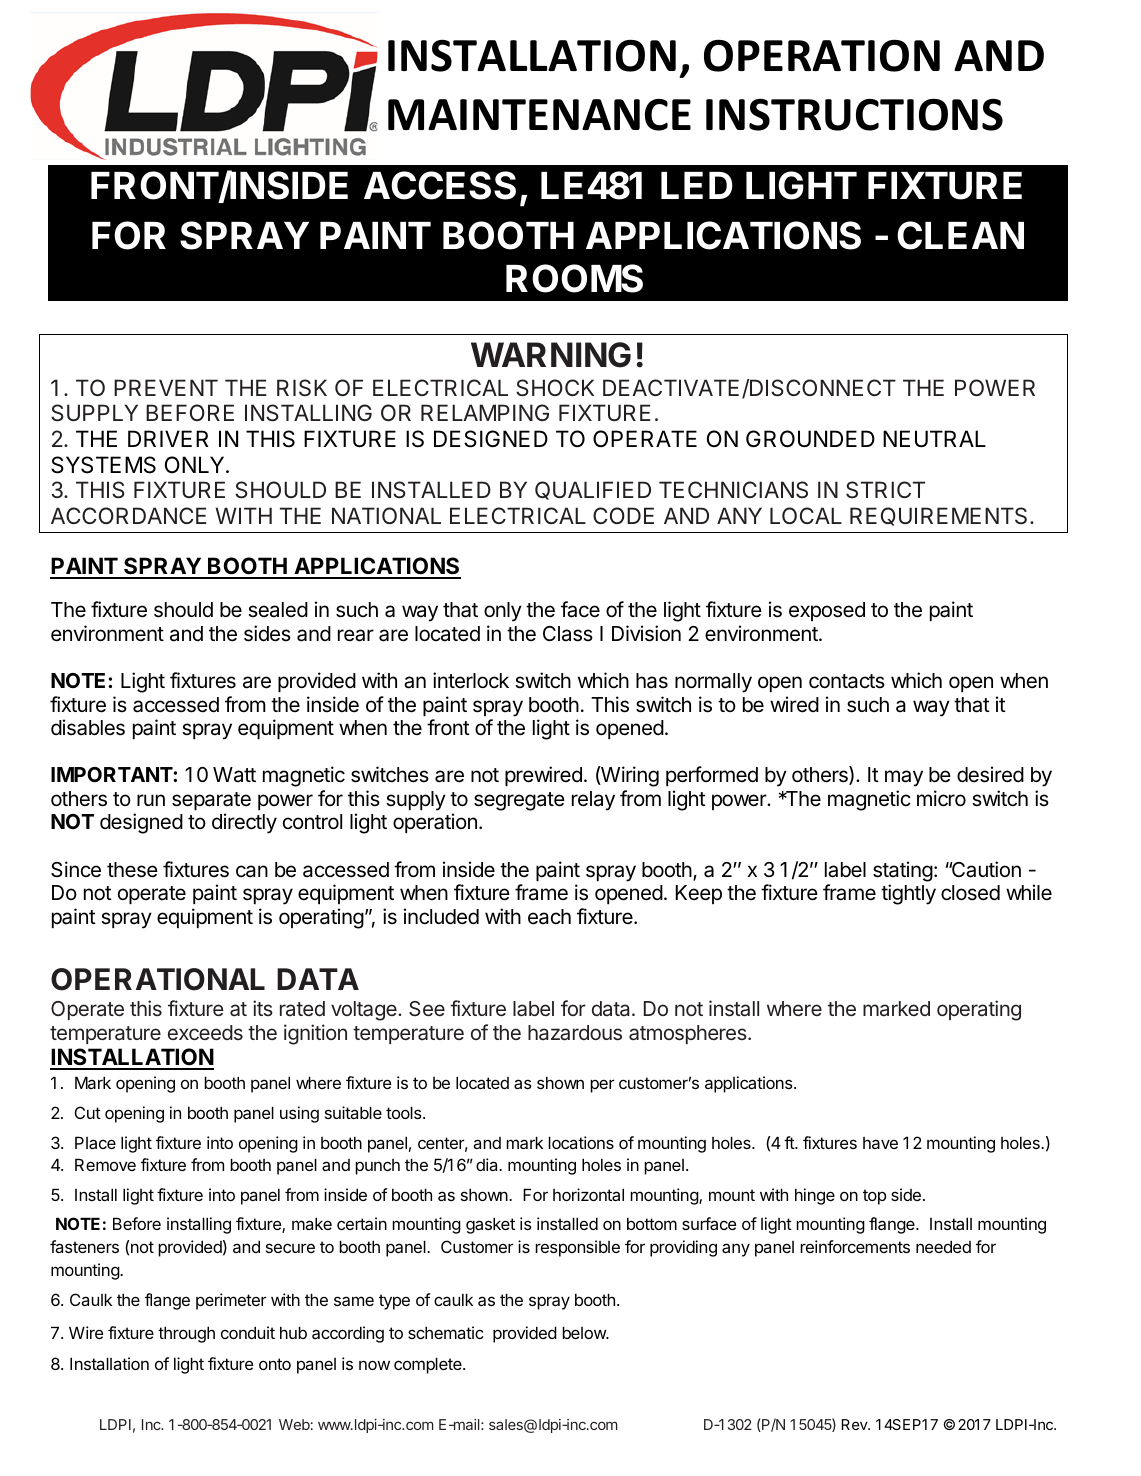 This page has height=1476, width=1141. I want to click on DRIVER, so click(168, 438).
